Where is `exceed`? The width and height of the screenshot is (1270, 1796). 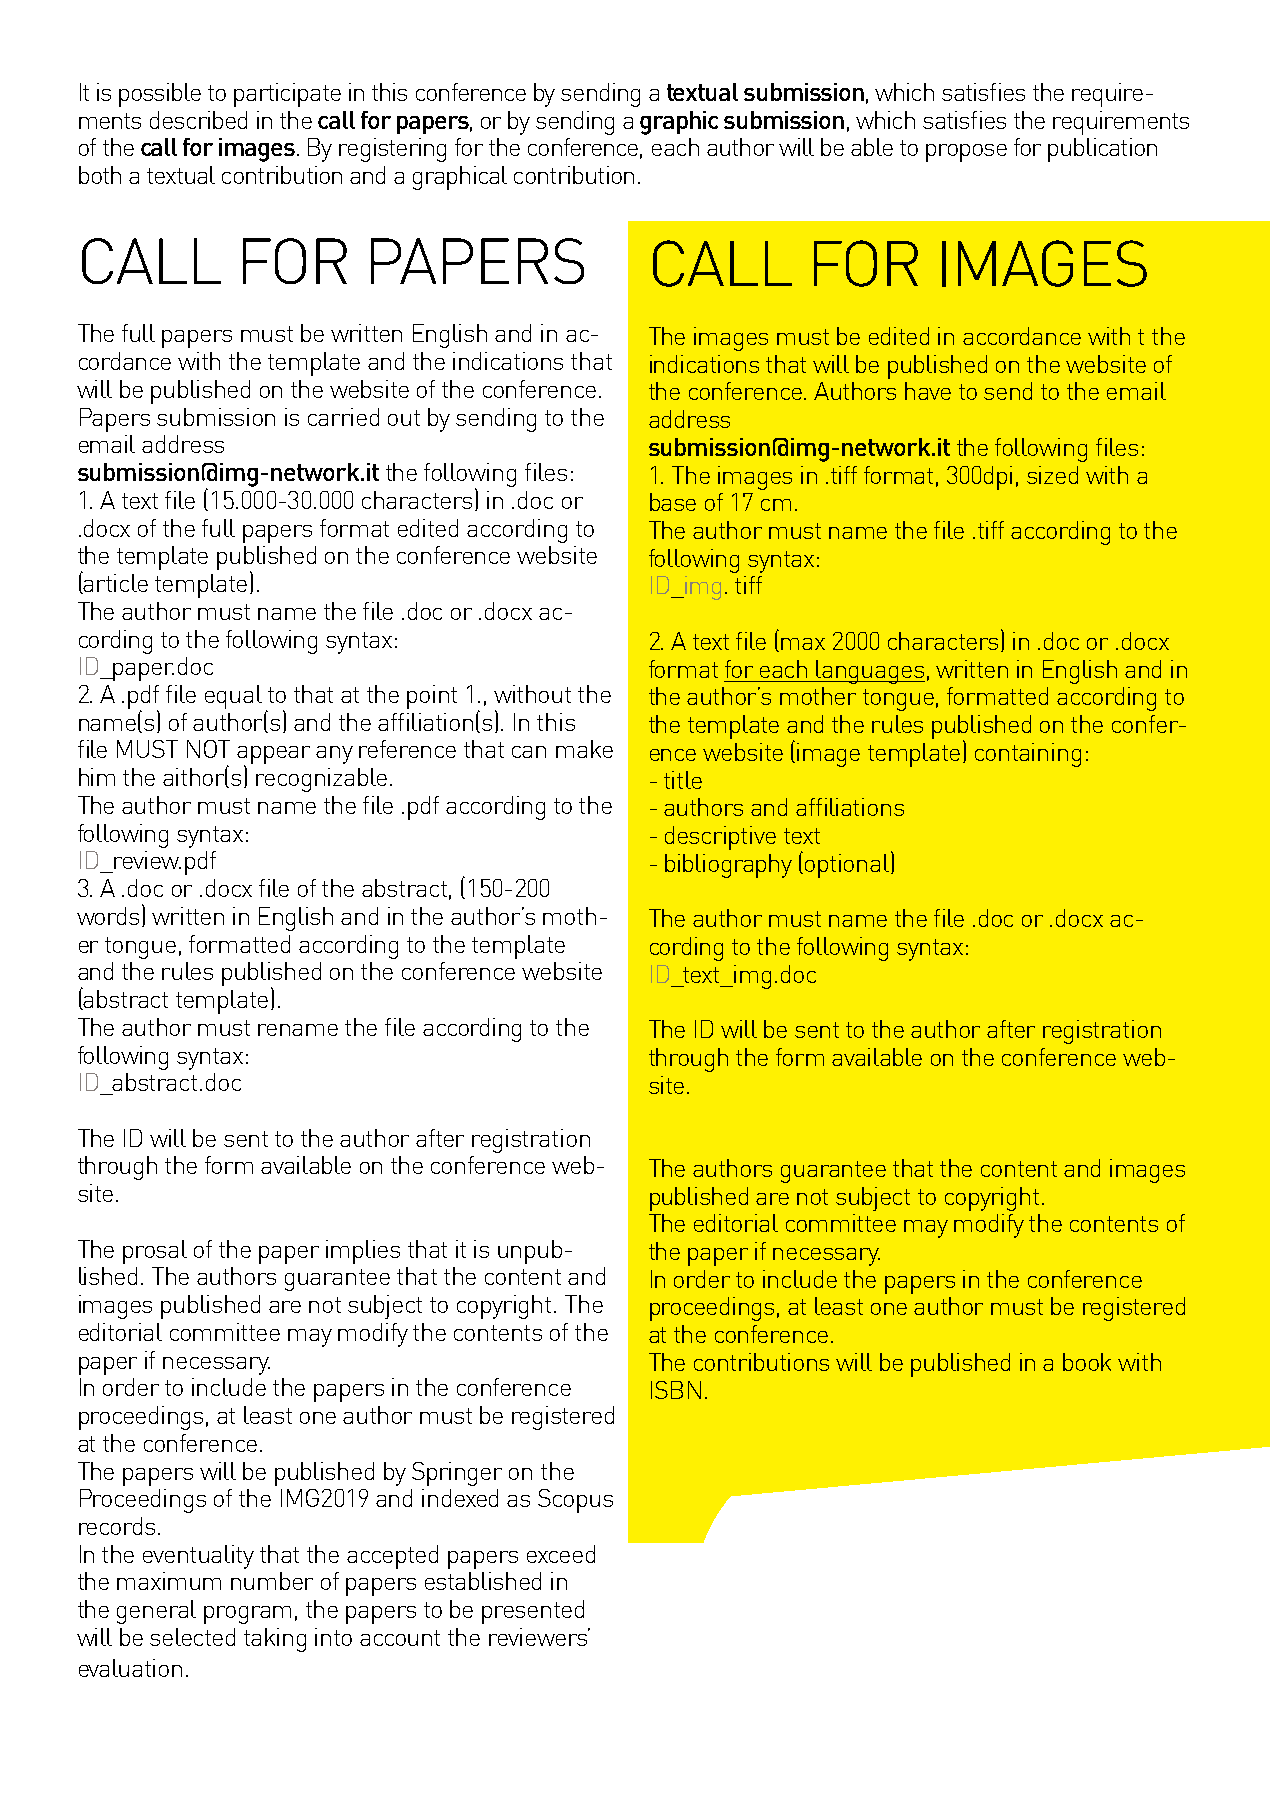
exceed is located at coordinates (561, 1554).
